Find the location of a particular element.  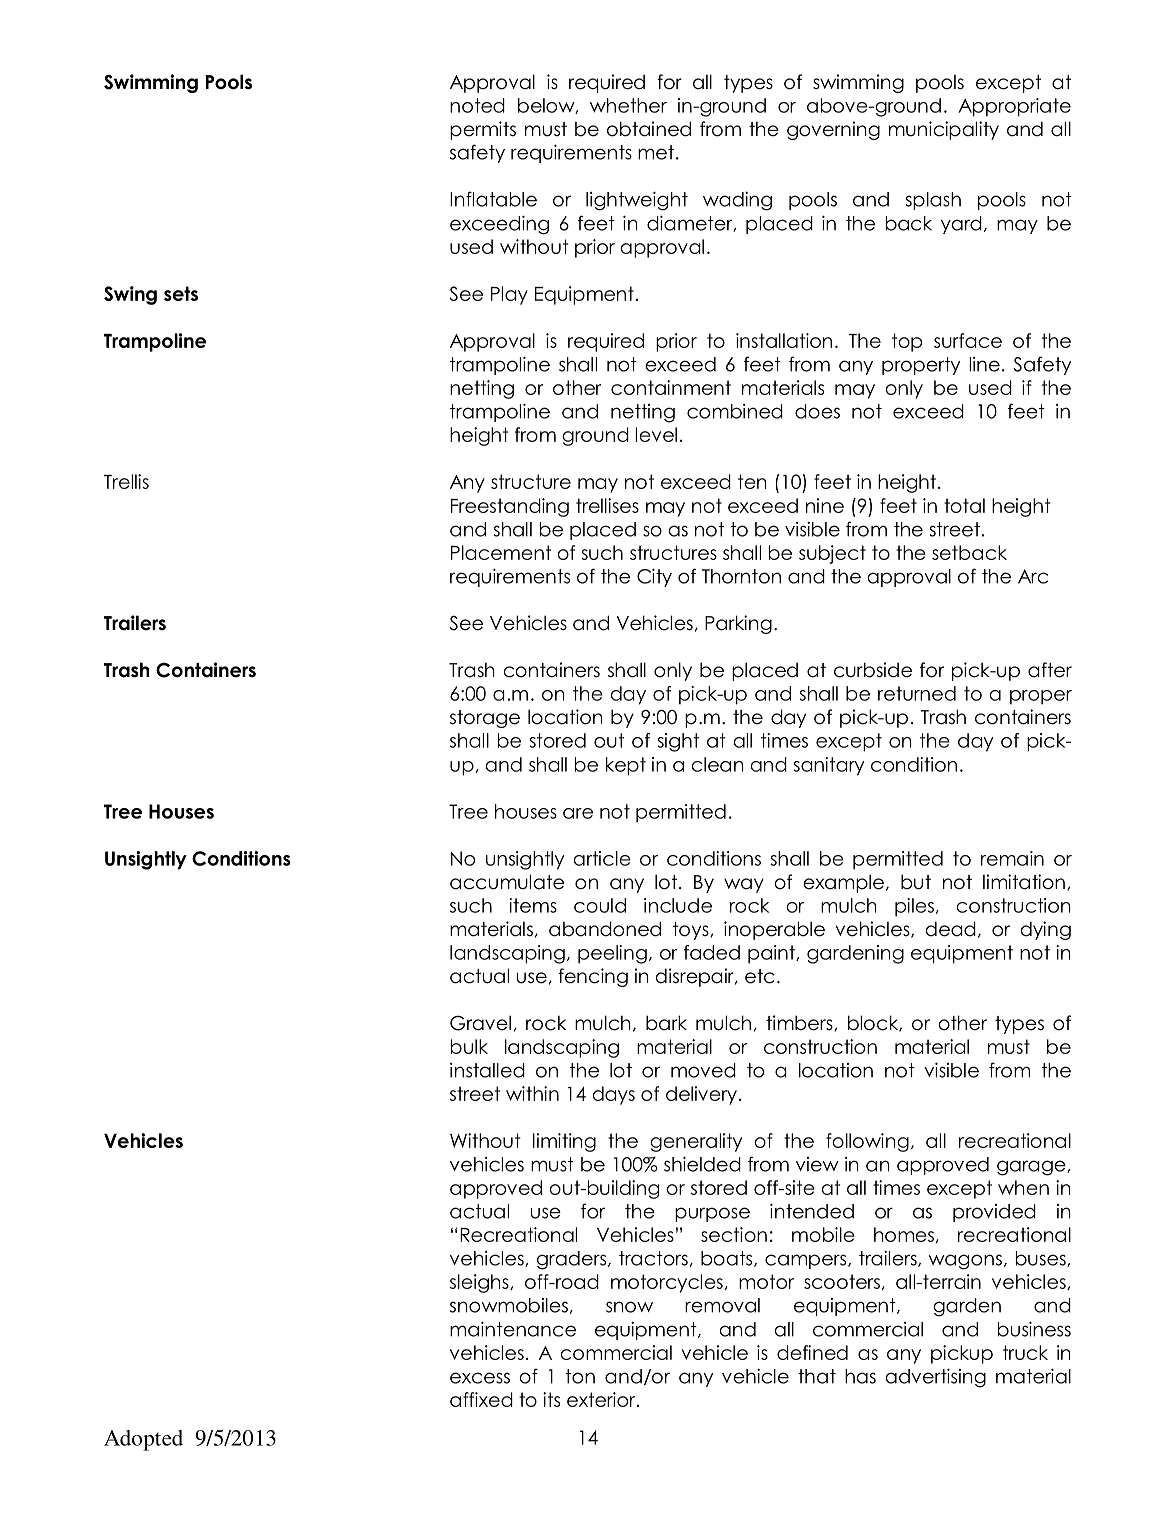

sets is located at coordinates (181, 293).
